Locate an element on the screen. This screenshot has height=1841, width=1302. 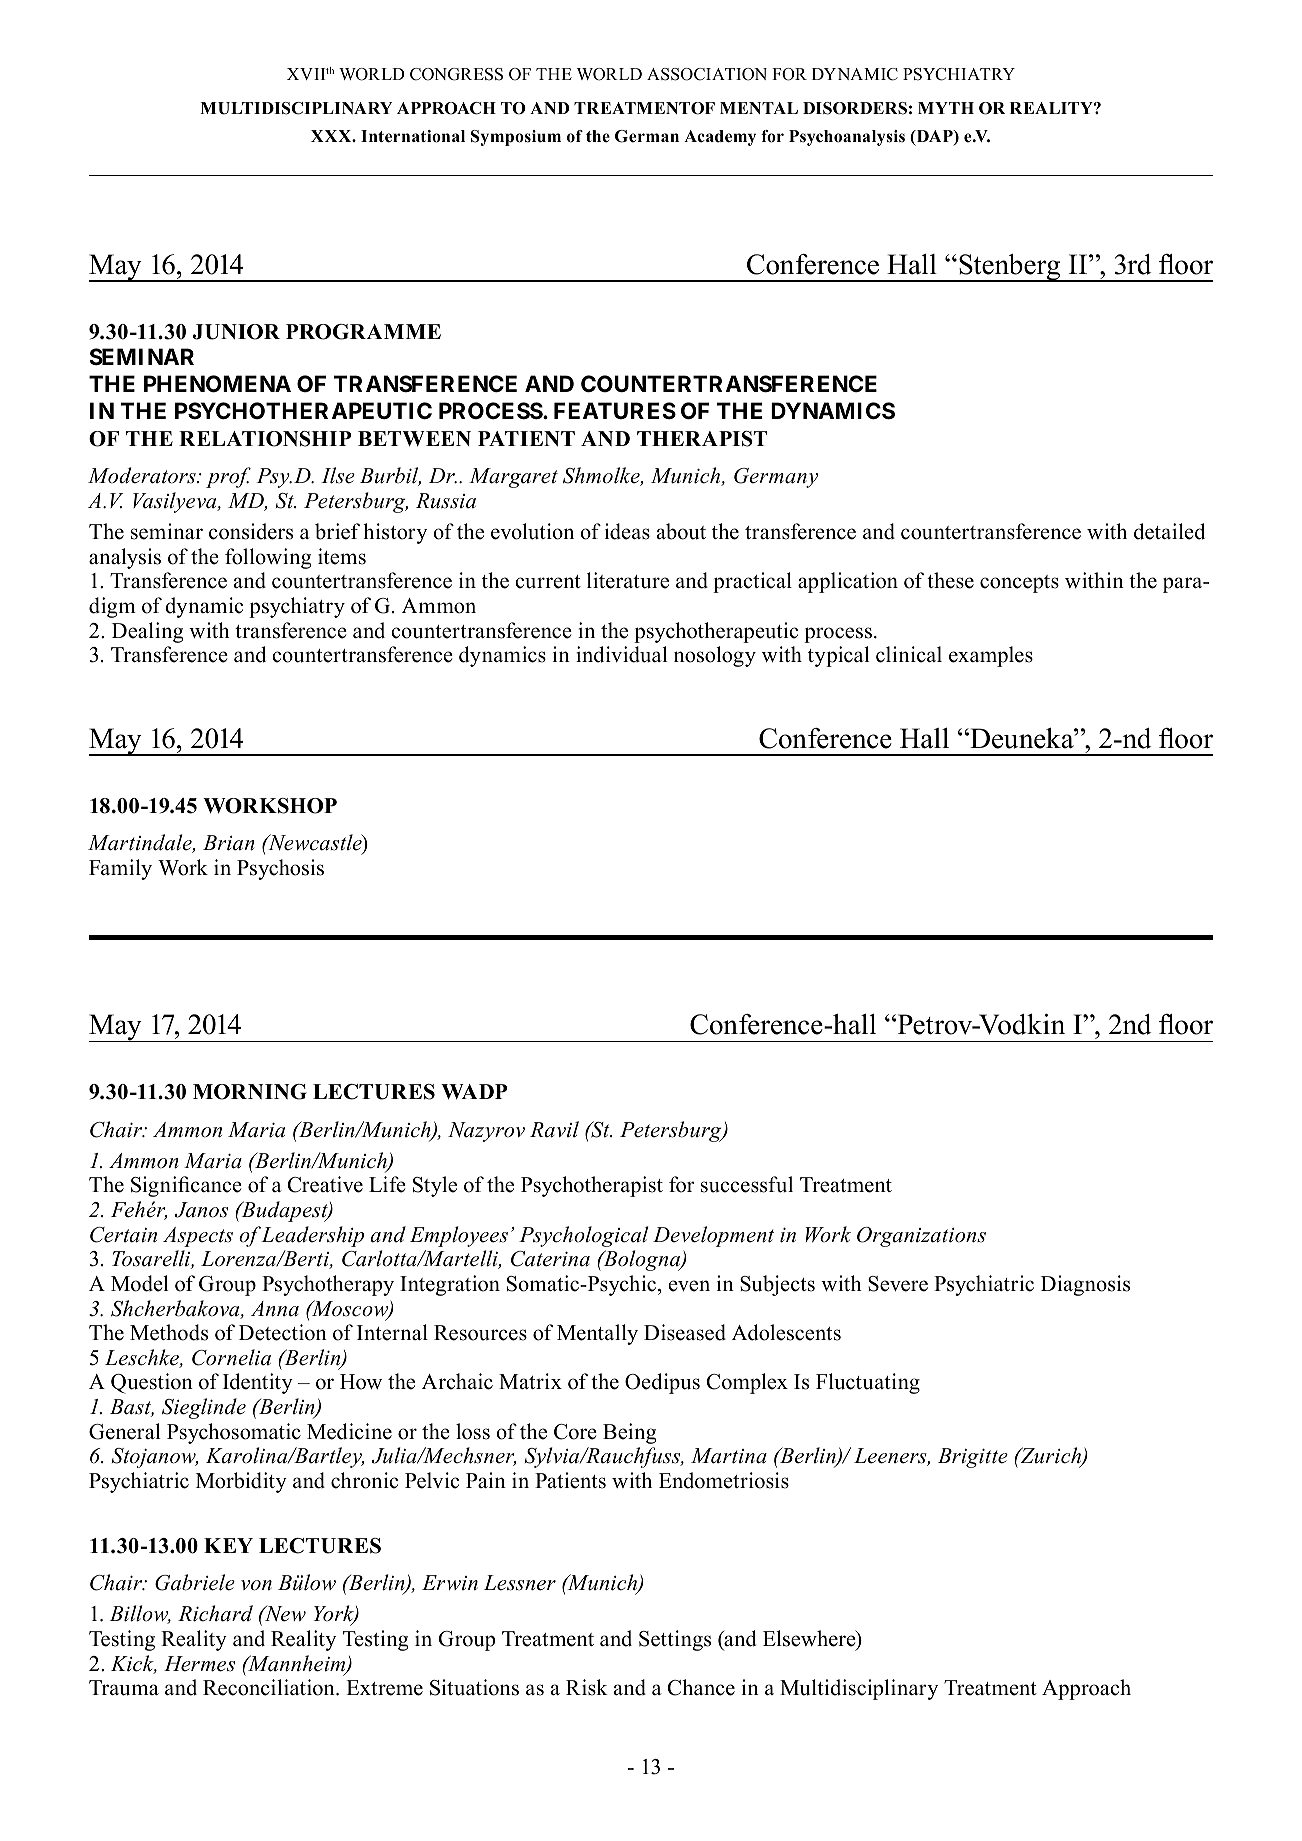
following is located at coordinates (268, 558).
